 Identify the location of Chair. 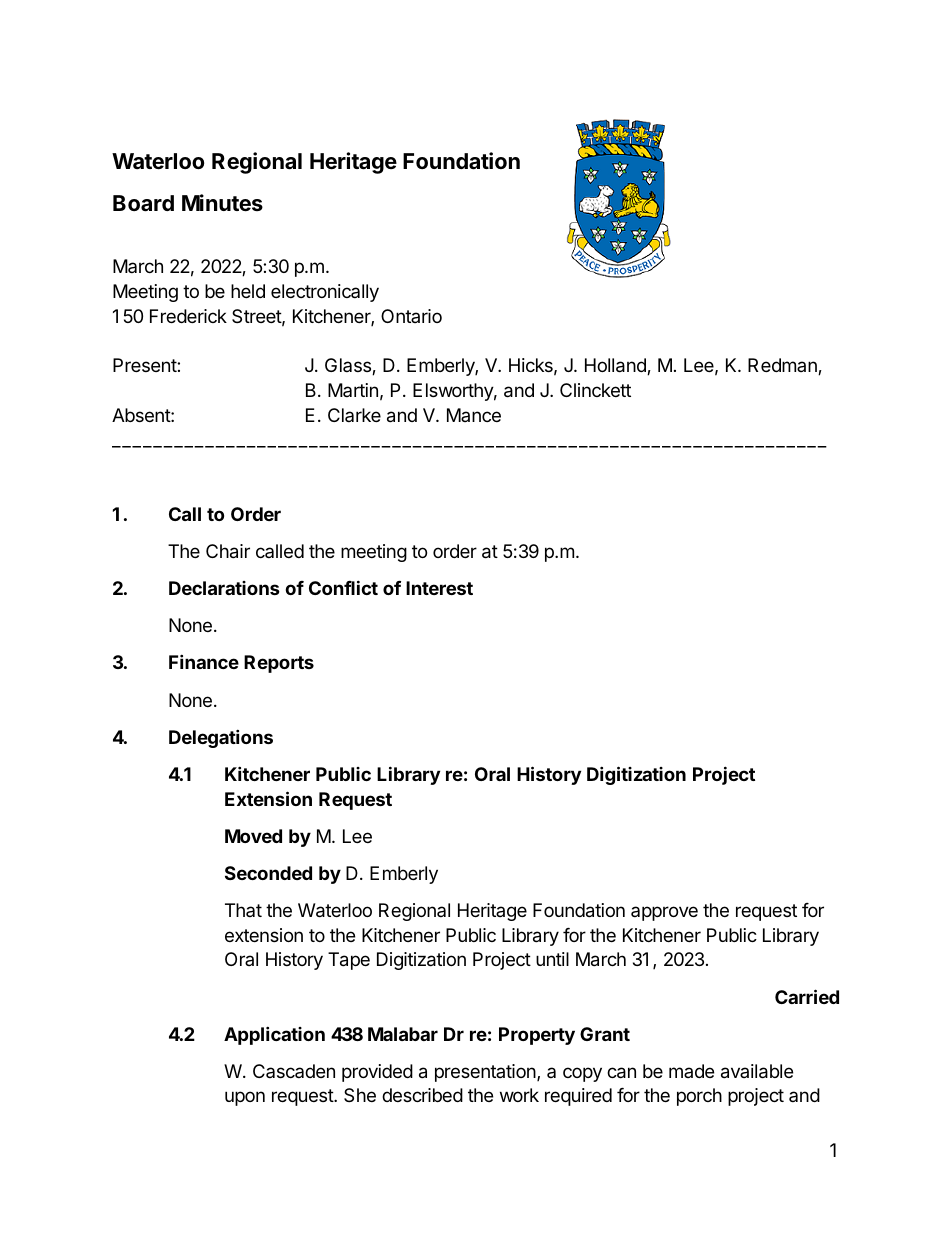
(228, 551).
